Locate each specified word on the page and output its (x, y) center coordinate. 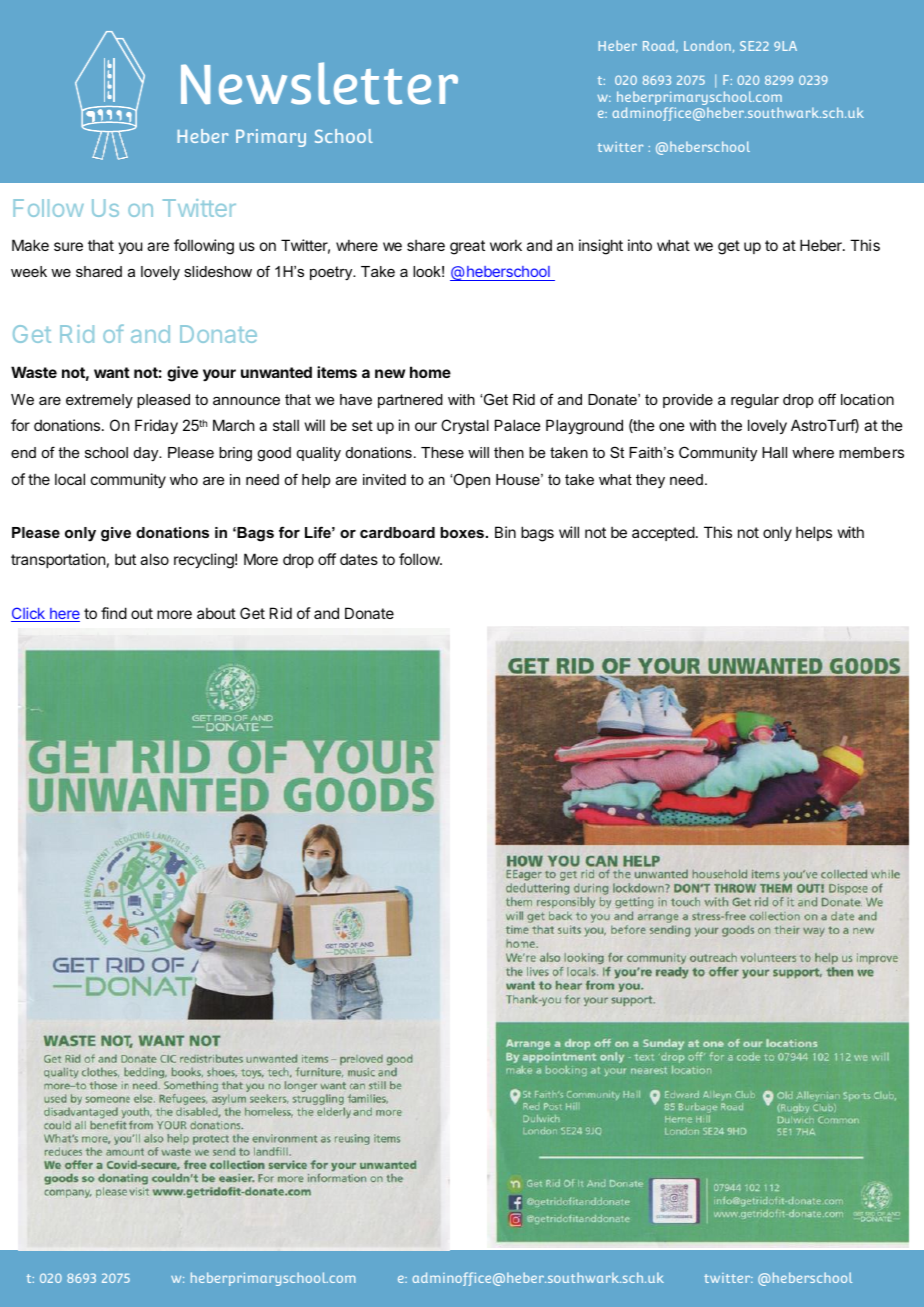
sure (68, 246)
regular (755, 401)
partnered (410, 401)
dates (359, 559)
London (707, 45)
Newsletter (319, 83)
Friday (156, 426)
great (467, 247)
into (640, 245)
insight (601, 247)
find (114, 613)
